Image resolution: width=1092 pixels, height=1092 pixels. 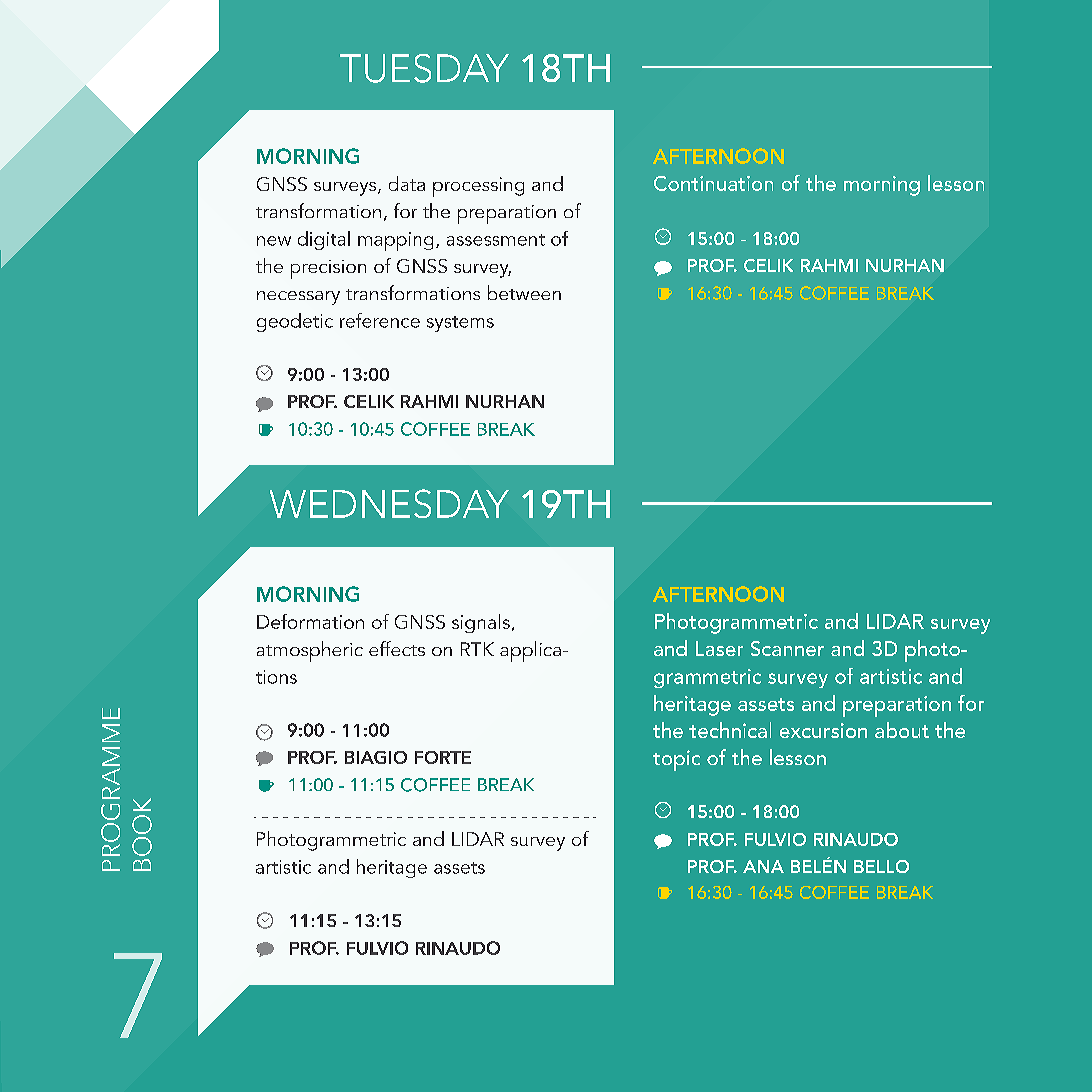 I want to click on Continuation, so click(x=713, y=183).
